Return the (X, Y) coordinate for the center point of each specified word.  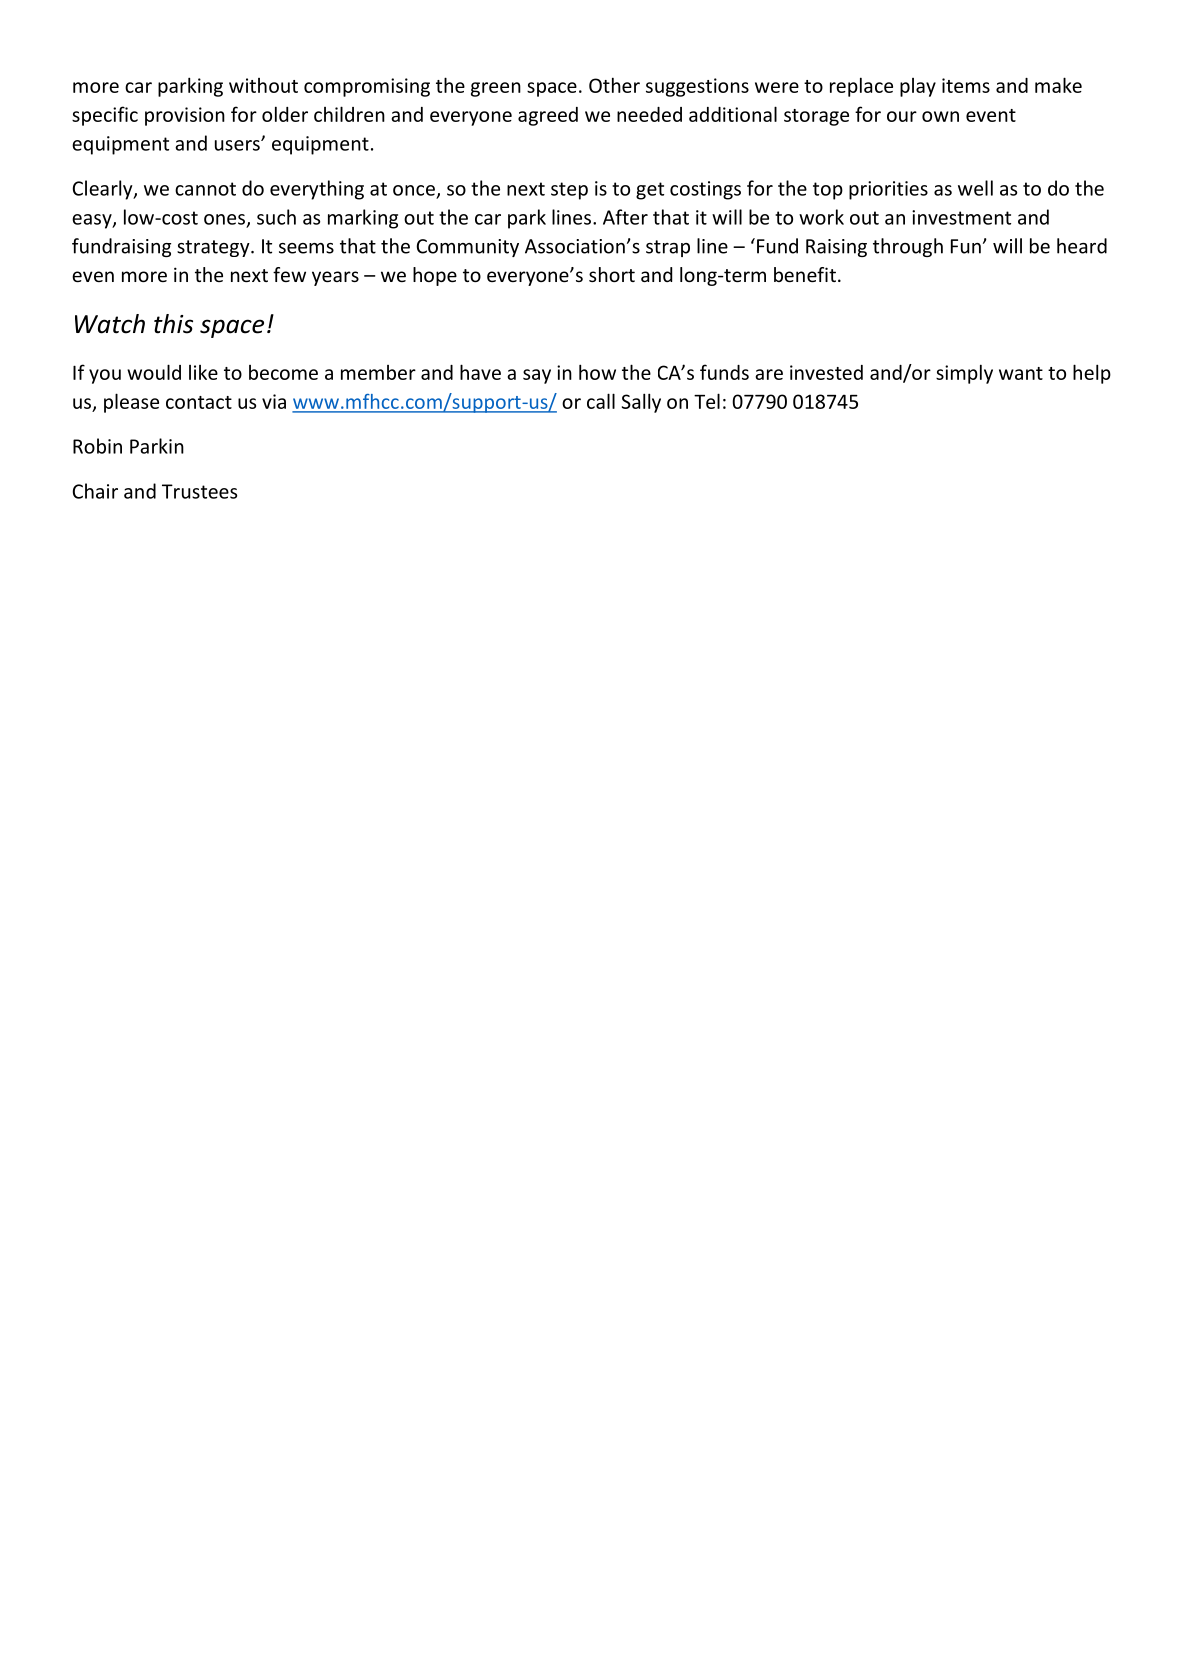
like (203, 372)
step (569, 191)
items (966, 85)
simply (964, 374)
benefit (805, 274)
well (975, 188)
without (263, 85)
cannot (205, 189)
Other (614, 85)
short (612, 274)
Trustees (199, 491)
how (597, 372)
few (289, 274)
